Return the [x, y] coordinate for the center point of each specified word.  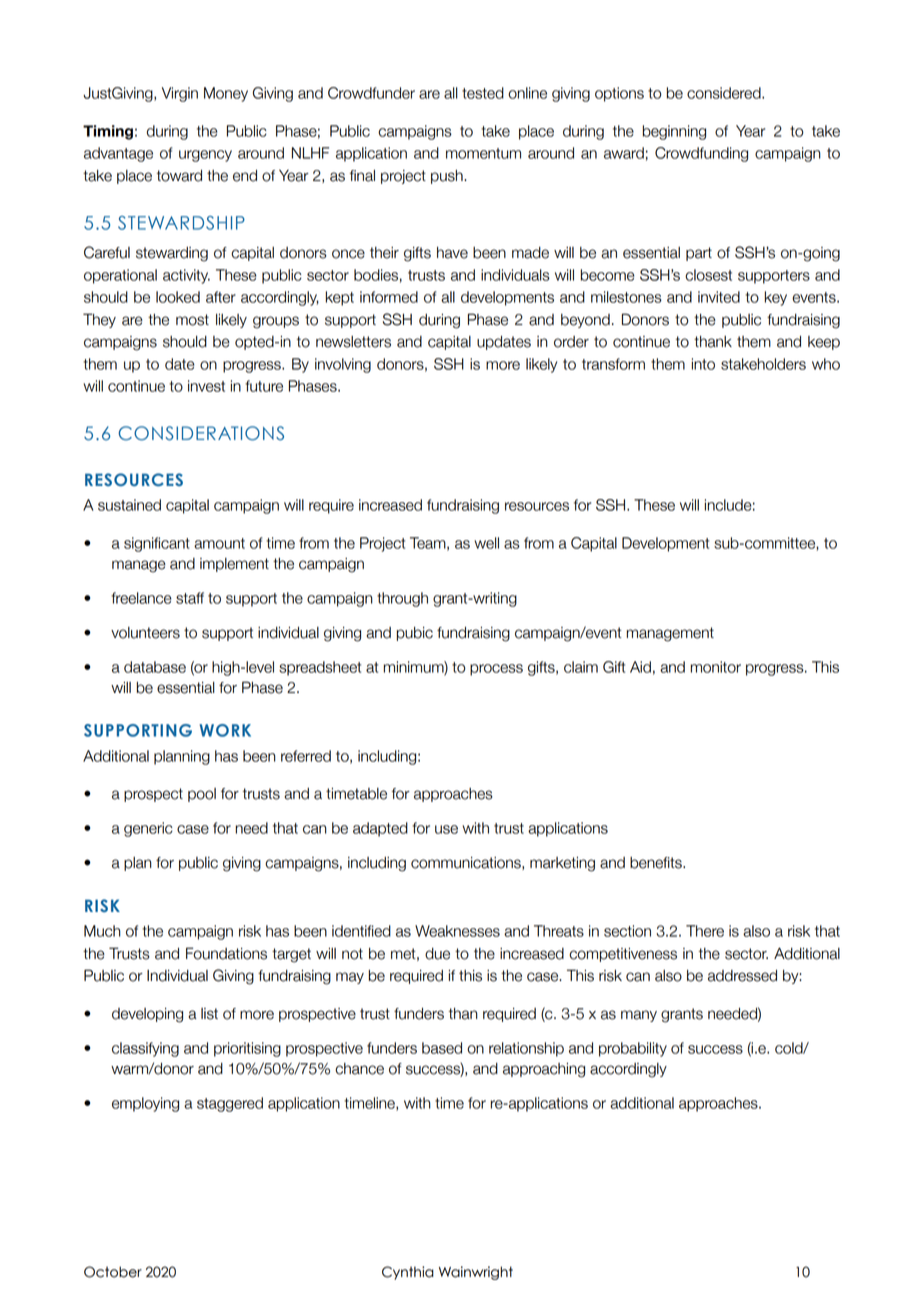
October [113, 1272]
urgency [205, 156]
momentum [483, 153]
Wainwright [476, 1273]
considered [725, 93]
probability [633, 1049]
